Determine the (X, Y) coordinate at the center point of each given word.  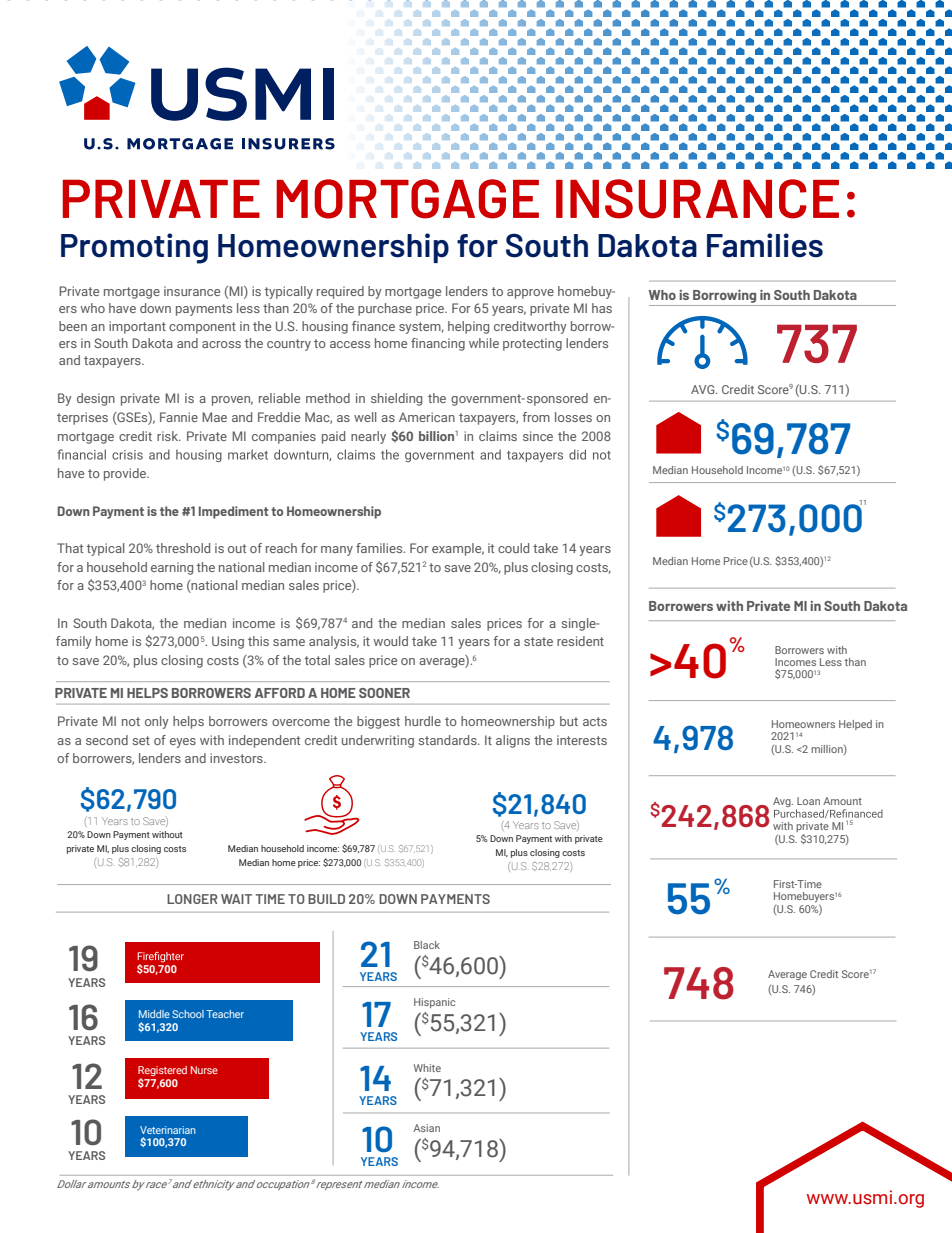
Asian (426, 1128)
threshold (183, 548)
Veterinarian (168, 1130)
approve (530, 294)
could (513, 548)
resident (580, 641)
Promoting (134, 248)
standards (448, 740)
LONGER (192, 899)
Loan (808, 801)
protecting (532, 344)
